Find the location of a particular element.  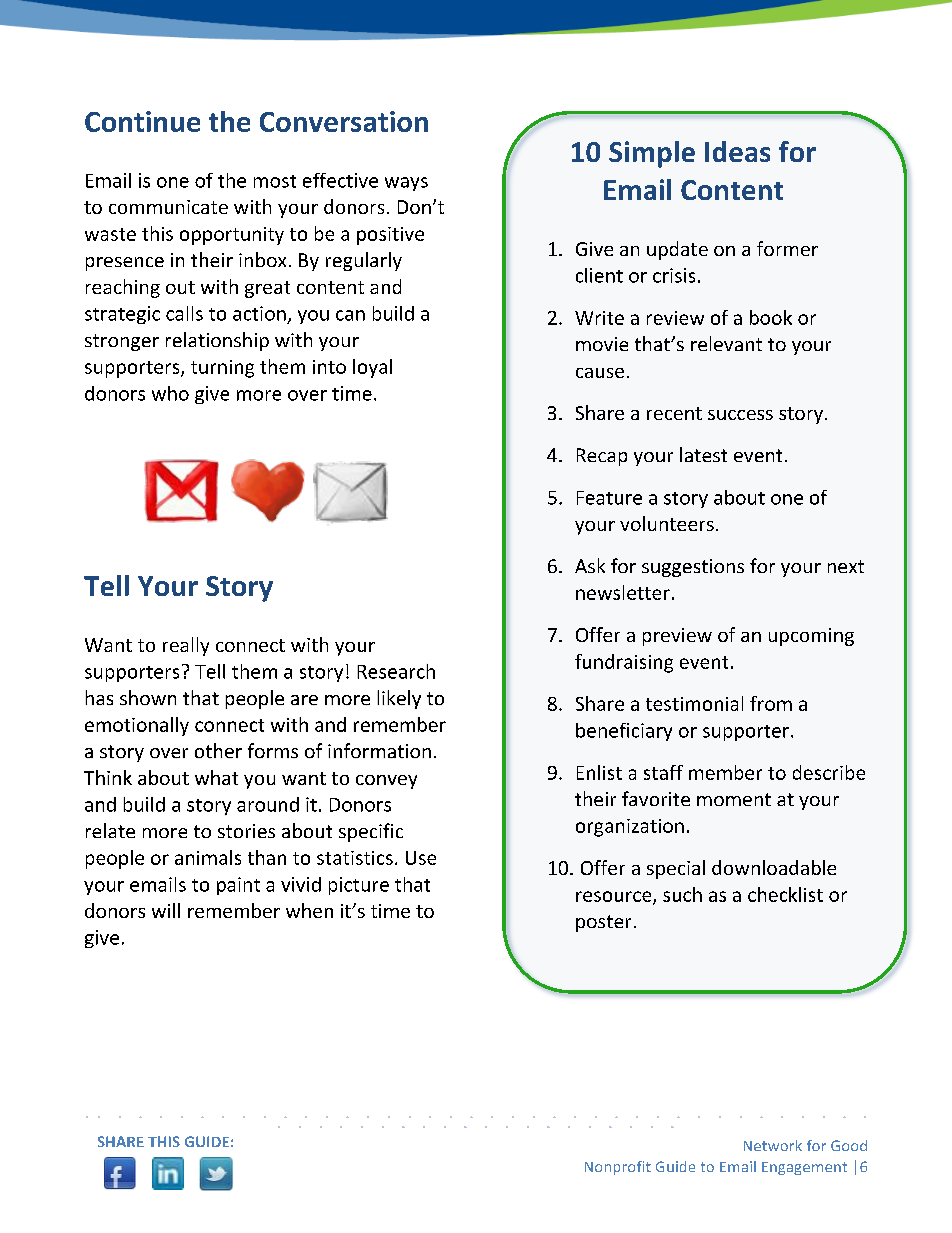

checklist is located at coordinates (785, 894).
